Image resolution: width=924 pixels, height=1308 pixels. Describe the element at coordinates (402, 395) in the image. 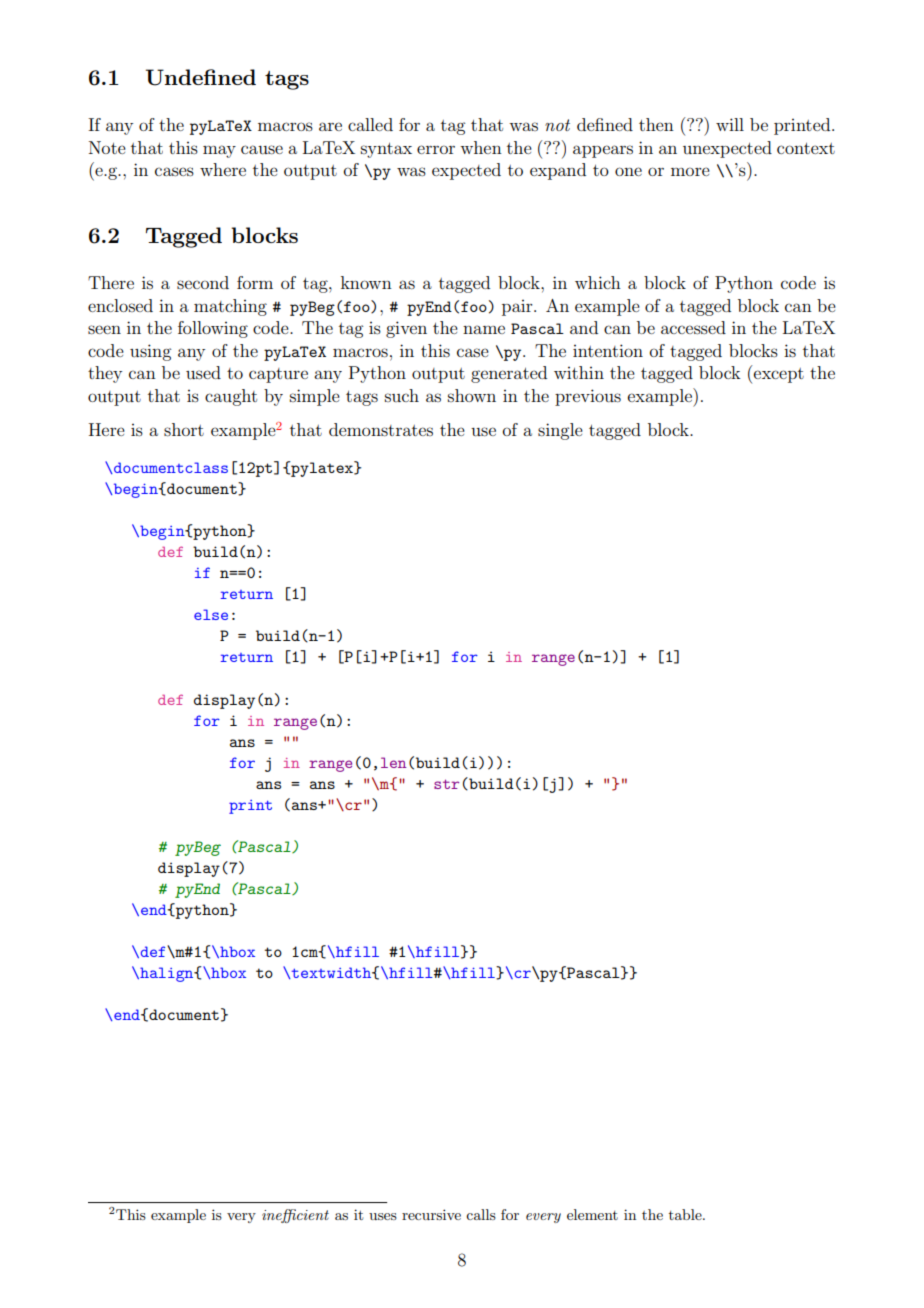

I see `such` at that location.
